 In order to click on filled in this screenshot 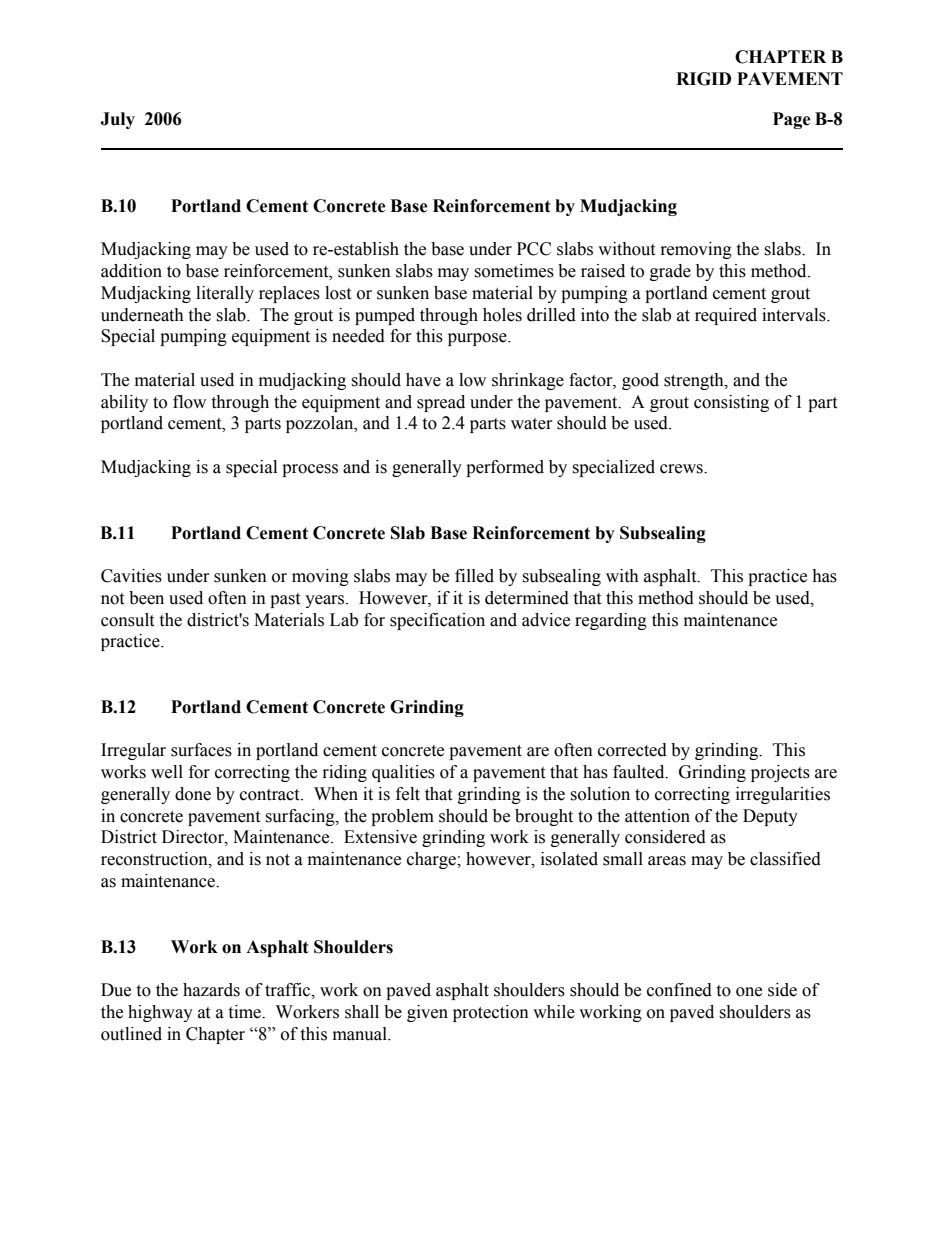, I will do `click(474, 576)`.
